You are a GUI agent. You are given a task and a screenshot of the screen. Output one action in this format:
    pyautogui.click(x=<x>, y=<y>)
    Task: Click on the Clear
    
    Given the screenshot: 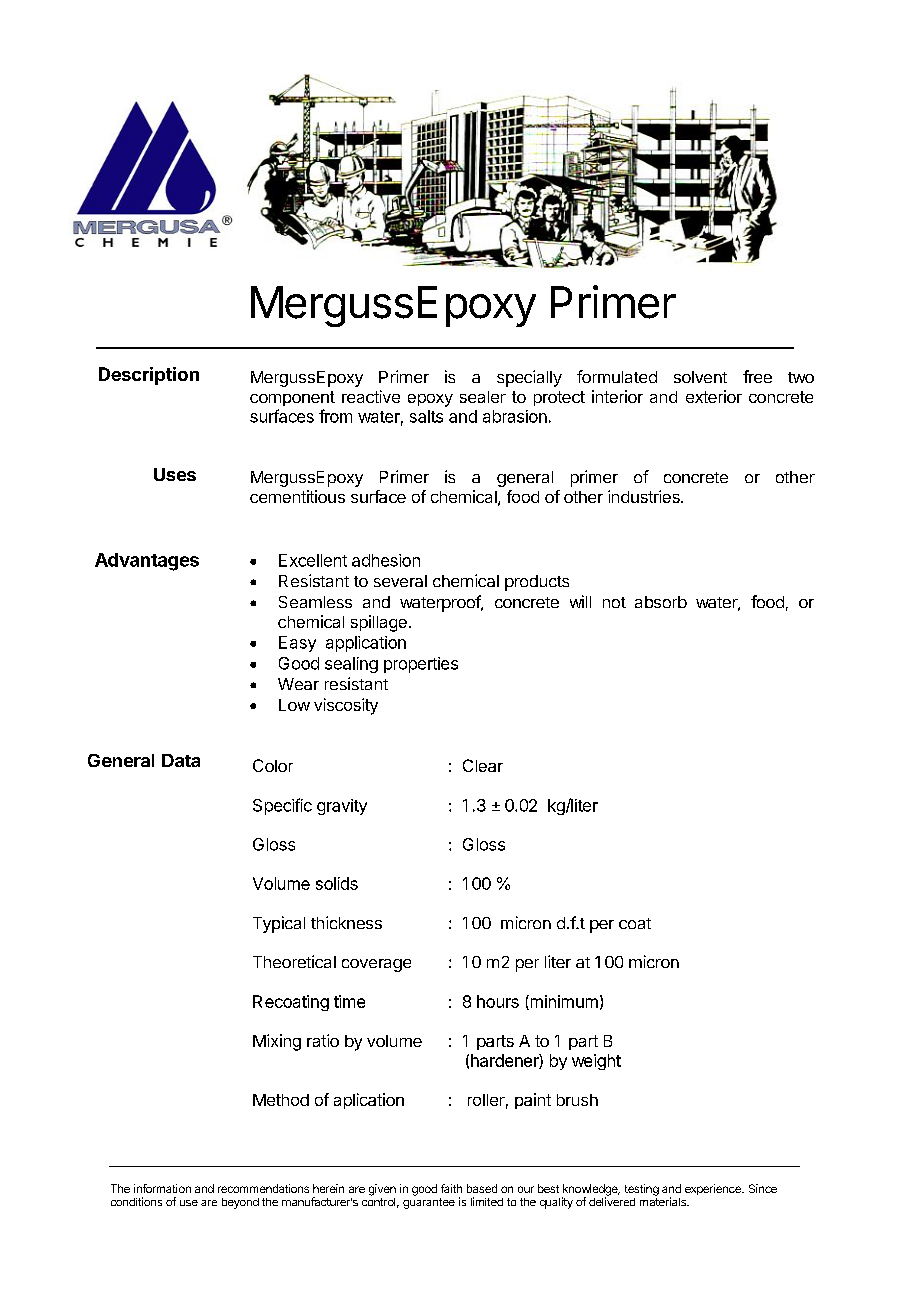 What is the action you would take?
    pyautogui.click(x=483, y=765)
